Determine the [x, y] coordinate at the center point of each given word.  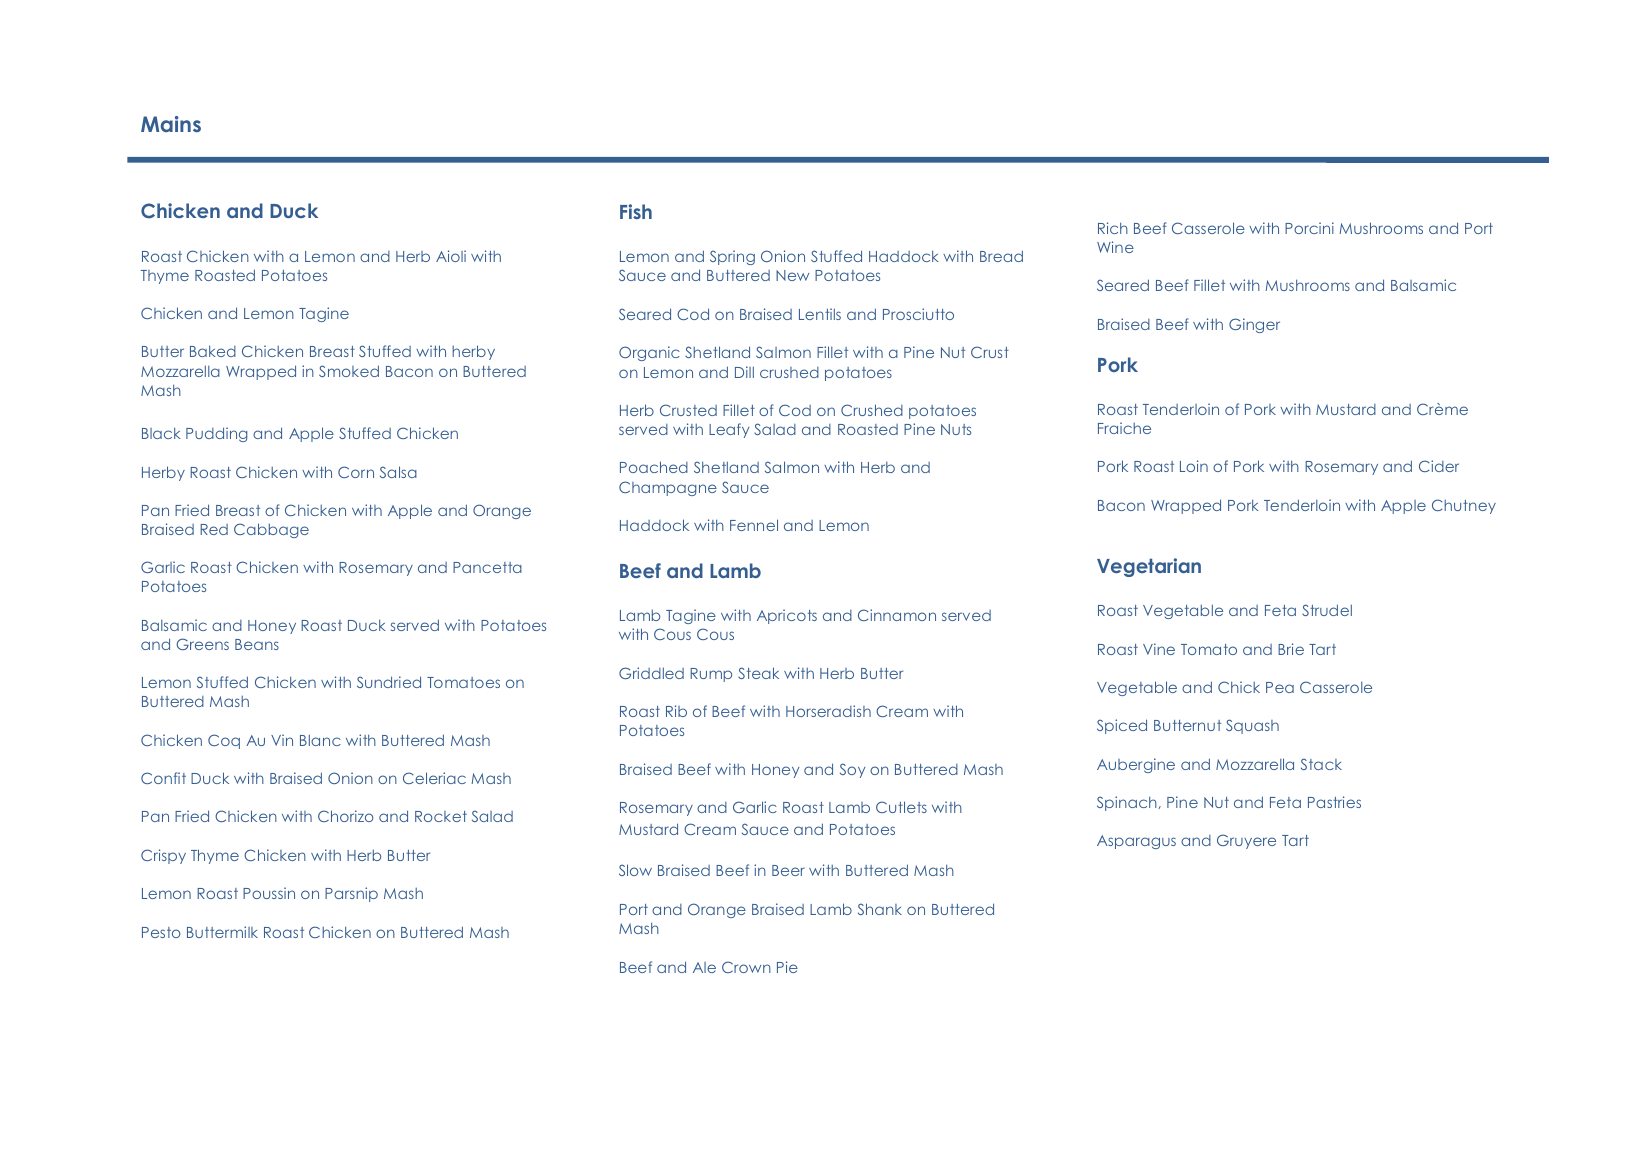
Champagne [668, 488]
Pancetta [487, 567]
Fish [636, 211]
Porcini [1309, 228]
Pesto [161, 932]
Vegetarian [1149, 567]
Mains [171, 124]
